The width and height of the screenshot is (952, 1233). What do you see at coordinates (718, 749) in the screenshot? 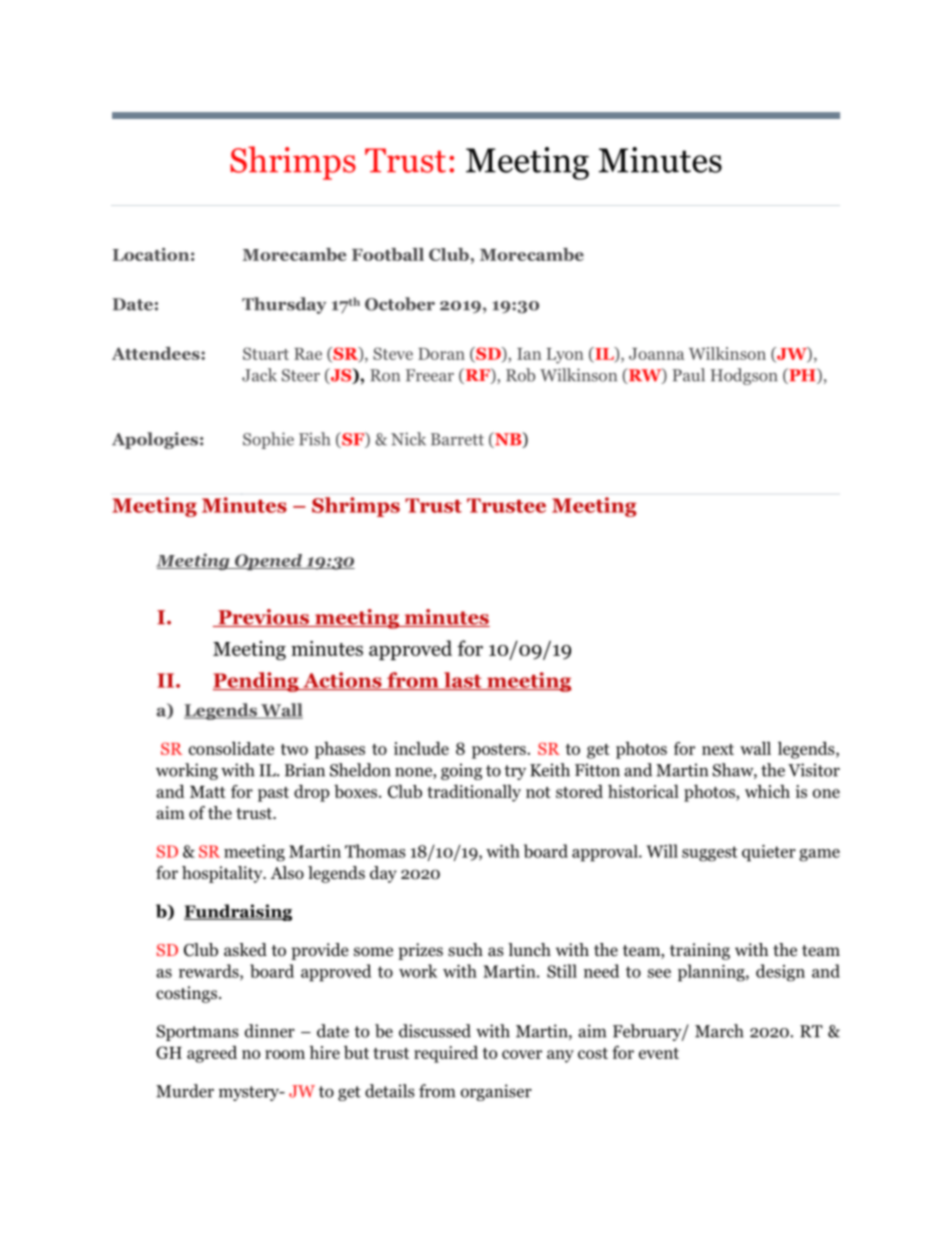
I see `next` at bounding box center [718, 749].
